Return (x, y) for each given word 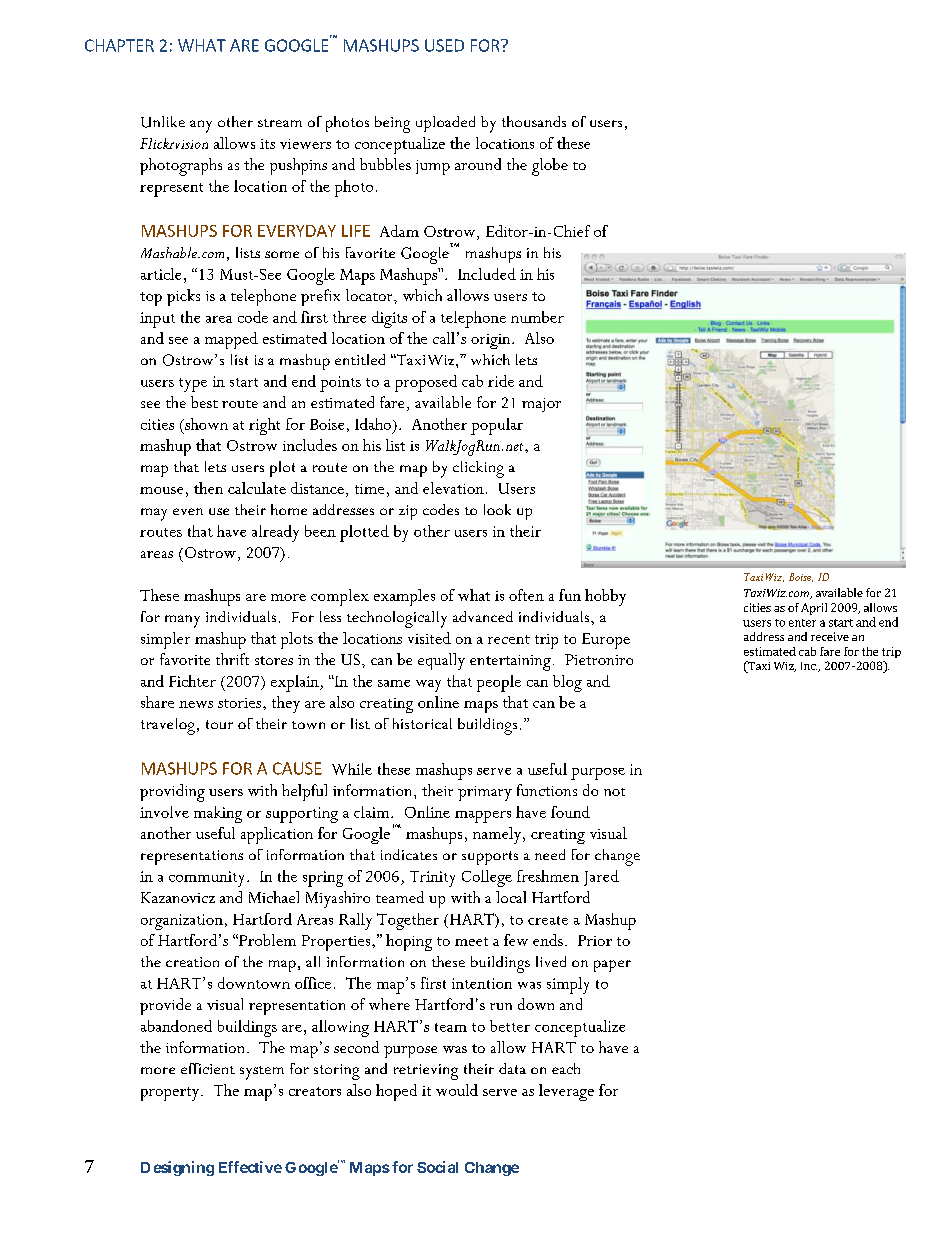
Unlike (163, 122)
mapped (231, 340)
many (182, 621)
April (814, 609)
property (171, 1094)
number (537, 317)
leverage (566, 1092)
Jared (601, 878)
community (208, 879)
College (487, 878)
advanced (483, 616)
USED (444, 45)
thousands (534, 121)
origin (492, 341)
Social (437, 1167)
